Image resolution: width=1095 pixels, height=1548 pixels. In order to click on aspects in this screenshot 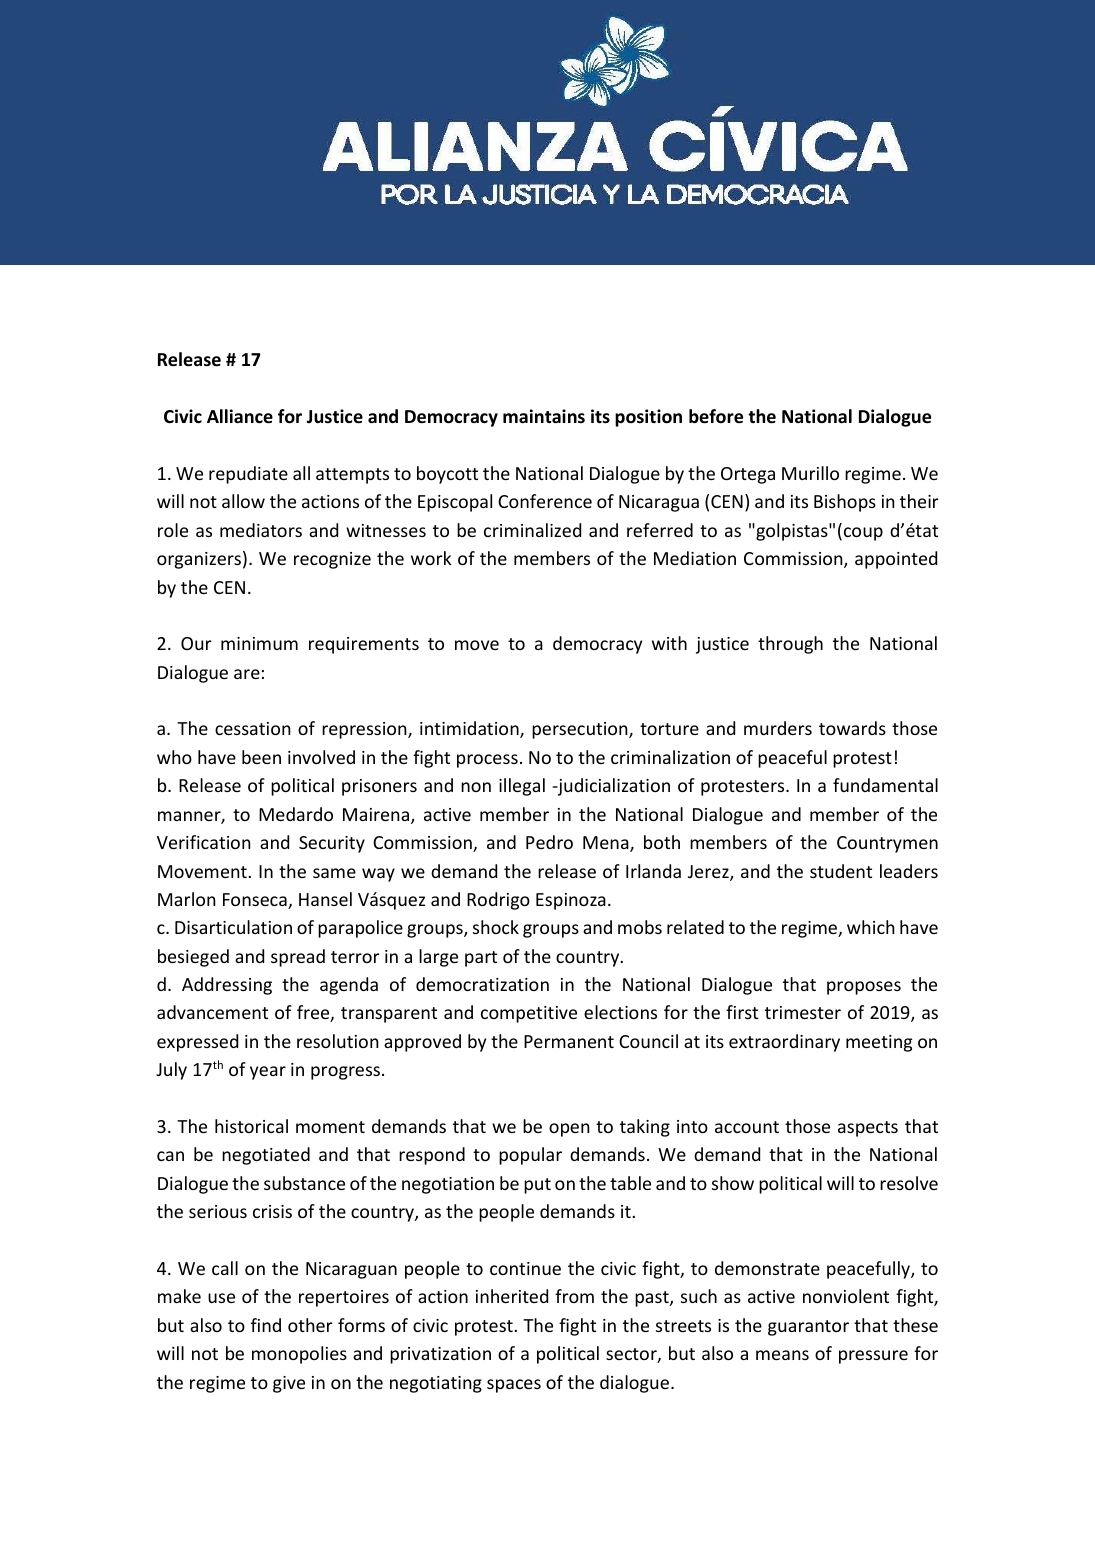, I will do `click(868, 1129)`.
